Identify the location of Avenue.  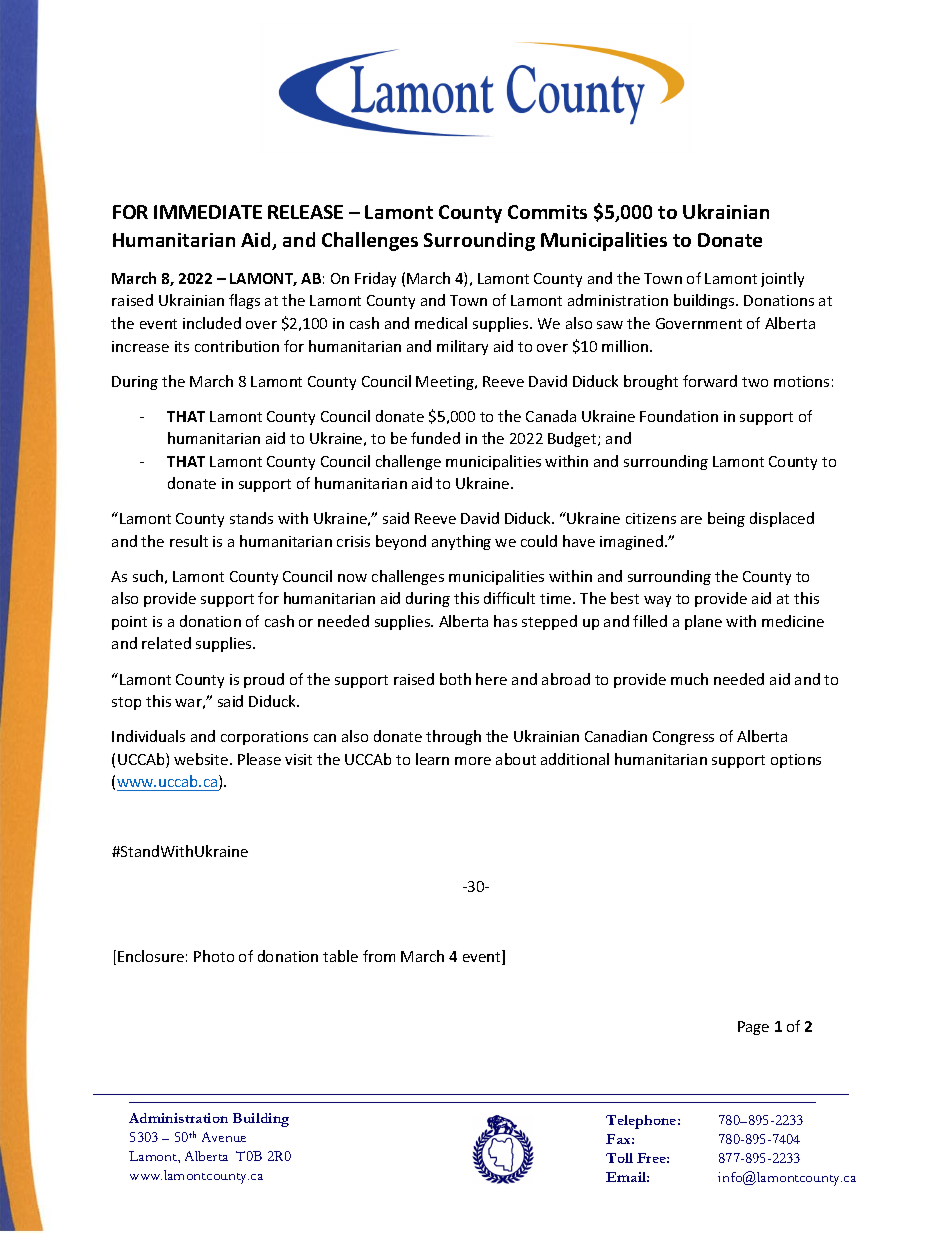
(224, 1137).
